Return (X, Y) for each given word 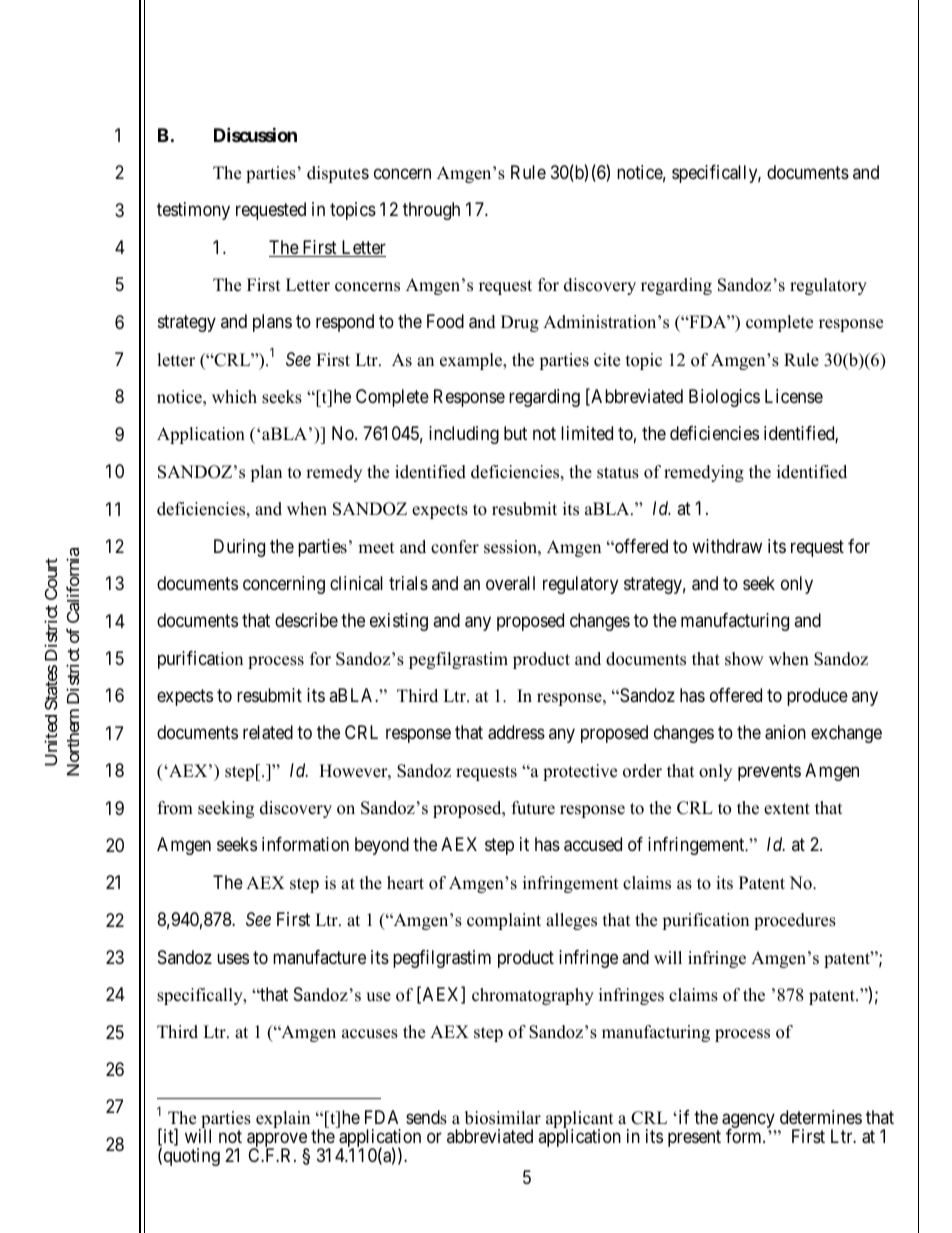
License (794, 396)
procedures (795, 921)
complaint (504, 921)
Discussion (255, 134)
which (234, 397)
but (515, 433)
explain (283, 1119)
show (744, 659)
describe (306, 620)
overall (510, 583)
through (431, 211)
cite (607, 360)
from (175, 808)
